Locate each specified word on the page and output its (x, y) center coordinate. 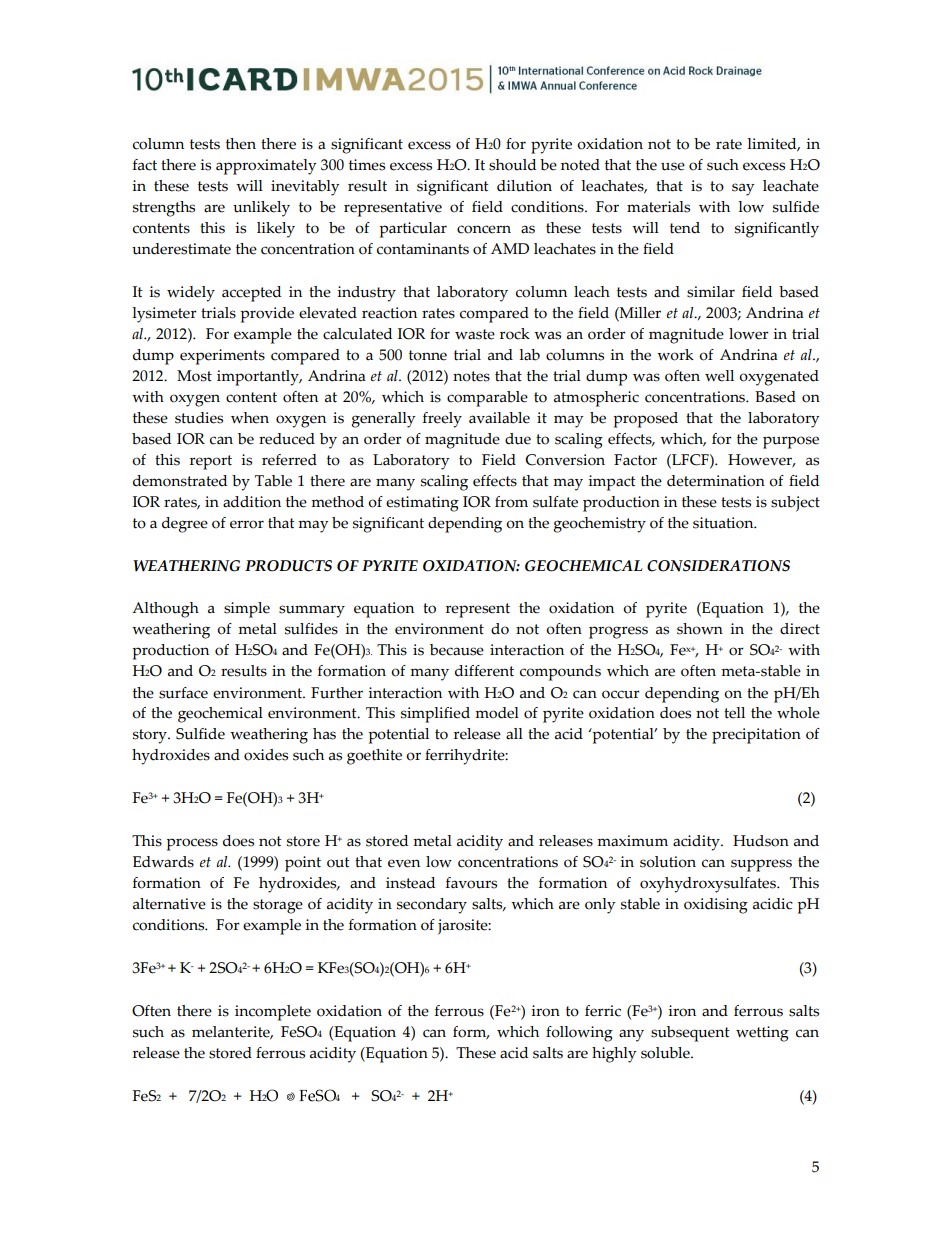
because (457, 650)
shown (700, 629)
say (743, 189)
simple (247, 610)
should (512, 165)
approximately (266, 167)
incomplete (273, 1013)
